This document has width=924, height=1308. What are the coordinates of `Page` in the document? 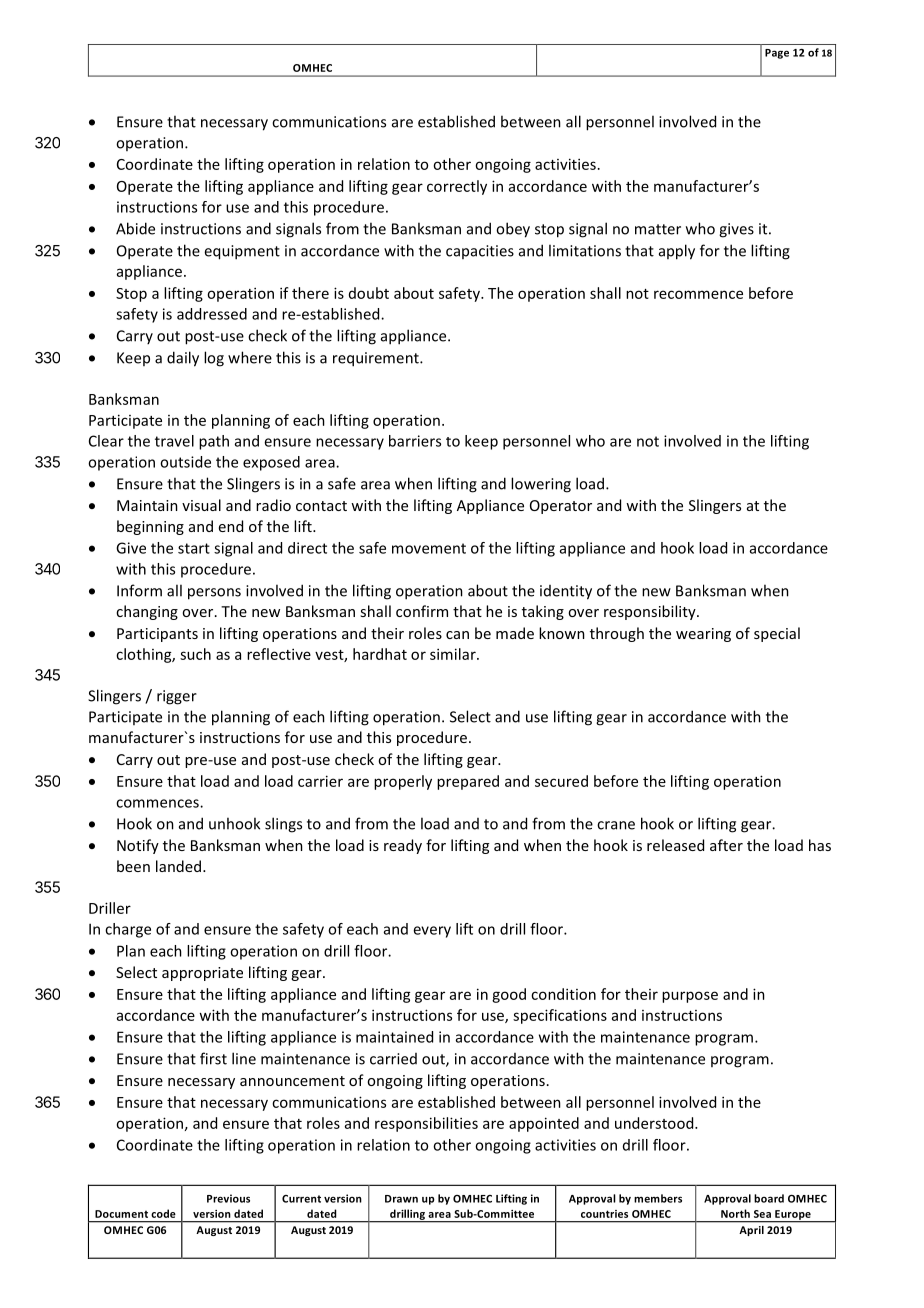 It's located at (777, 54).
